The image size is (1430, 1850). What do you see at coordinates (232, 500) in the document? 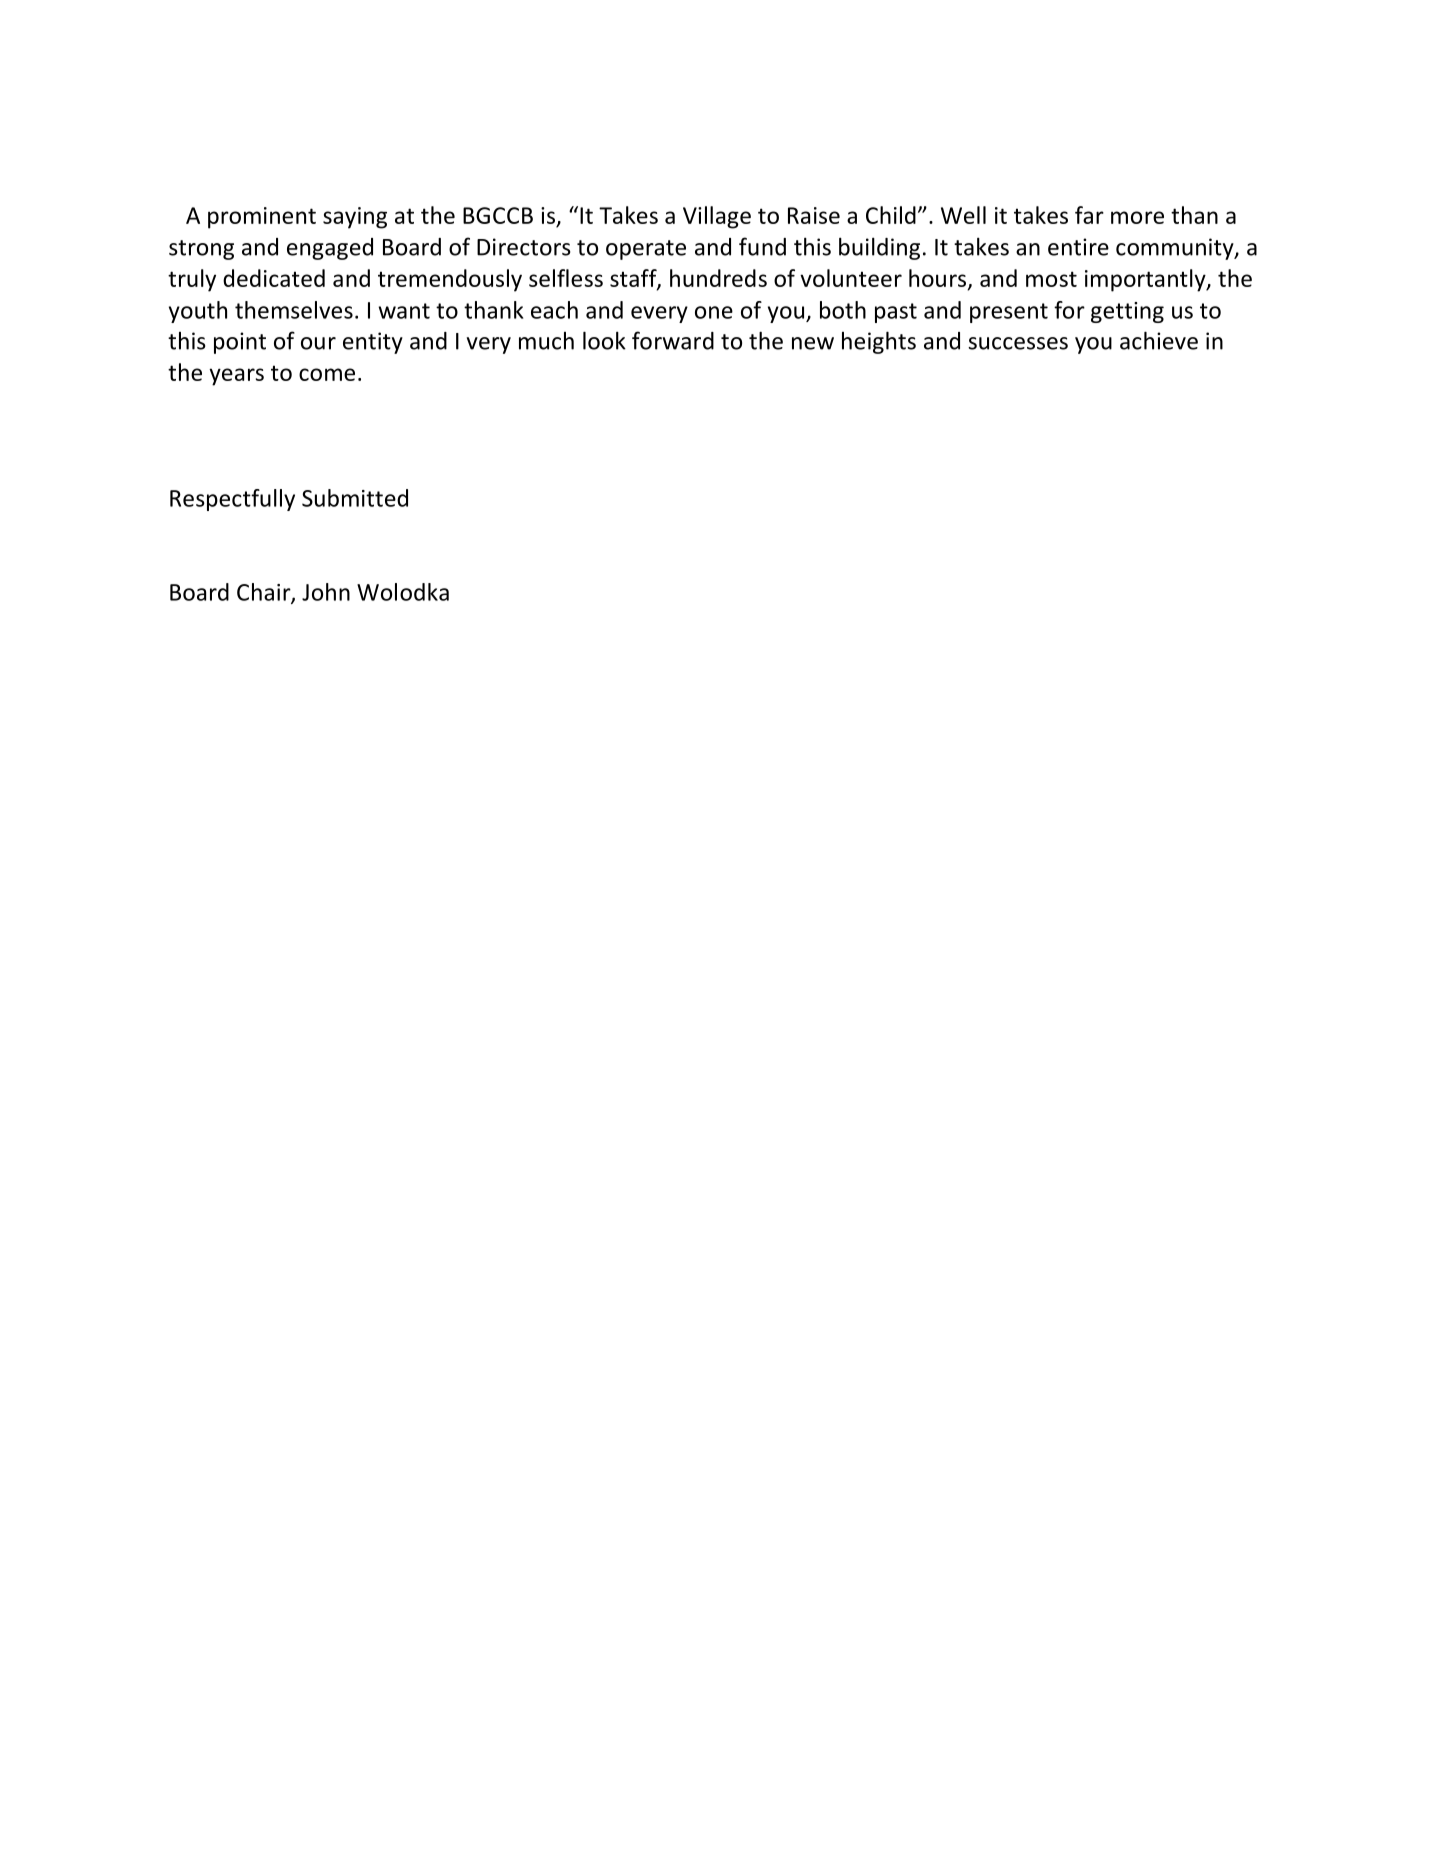
I see `Respectfully` at bounding box center [232, 500].
